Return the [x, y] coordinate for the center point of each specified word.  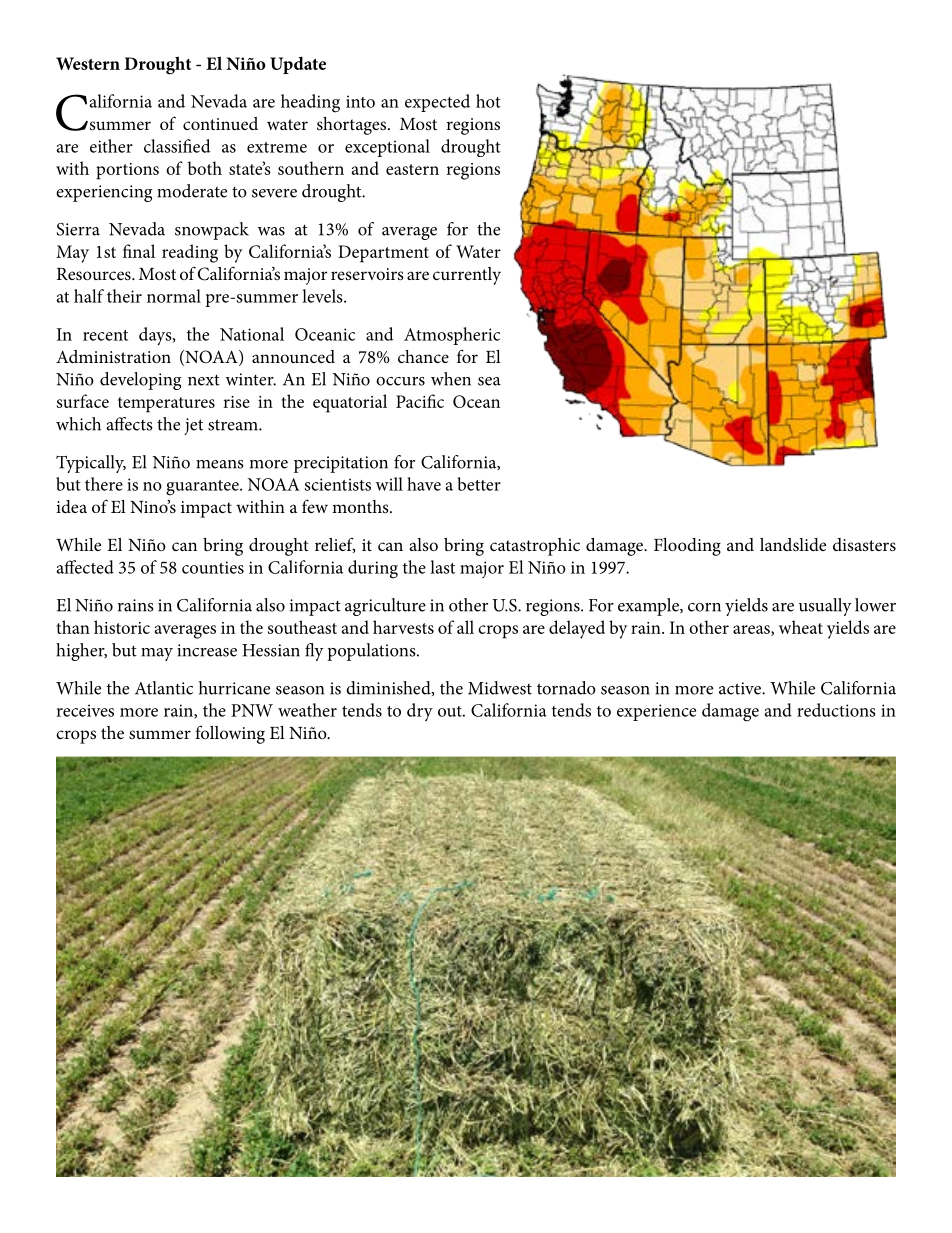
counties [213, 567]
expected [437, 103]
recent [105, 335]
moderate [192, 191]
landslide [793, 544]
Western [88, 63]
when [451, 379]
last [442, 567]
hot [488, 101]
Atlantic [164, 688]
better [479, 484]
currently [467, 276]
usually [825, 607]
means [220, 464]
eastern [412, 169]
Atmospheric [452, 336]
